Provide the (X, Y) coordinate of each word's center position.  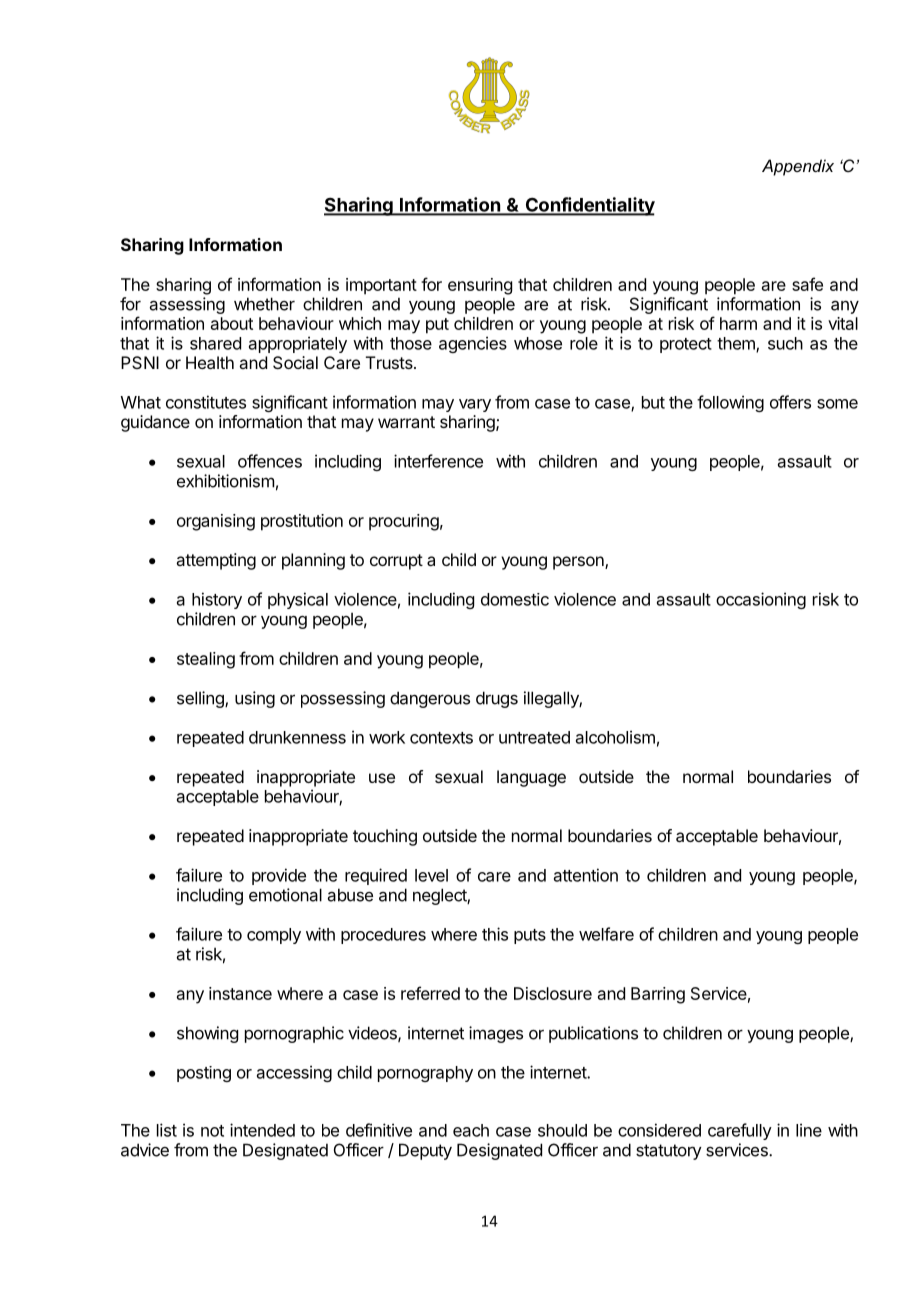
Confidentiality (589, 206)
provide (279, 876)
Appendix (798, 167)
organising (216, 522)
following (730, 403)
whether (264, 304)
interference (438, 461)
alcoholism (615, 737)
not (212, 1131)
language (531, 778)
